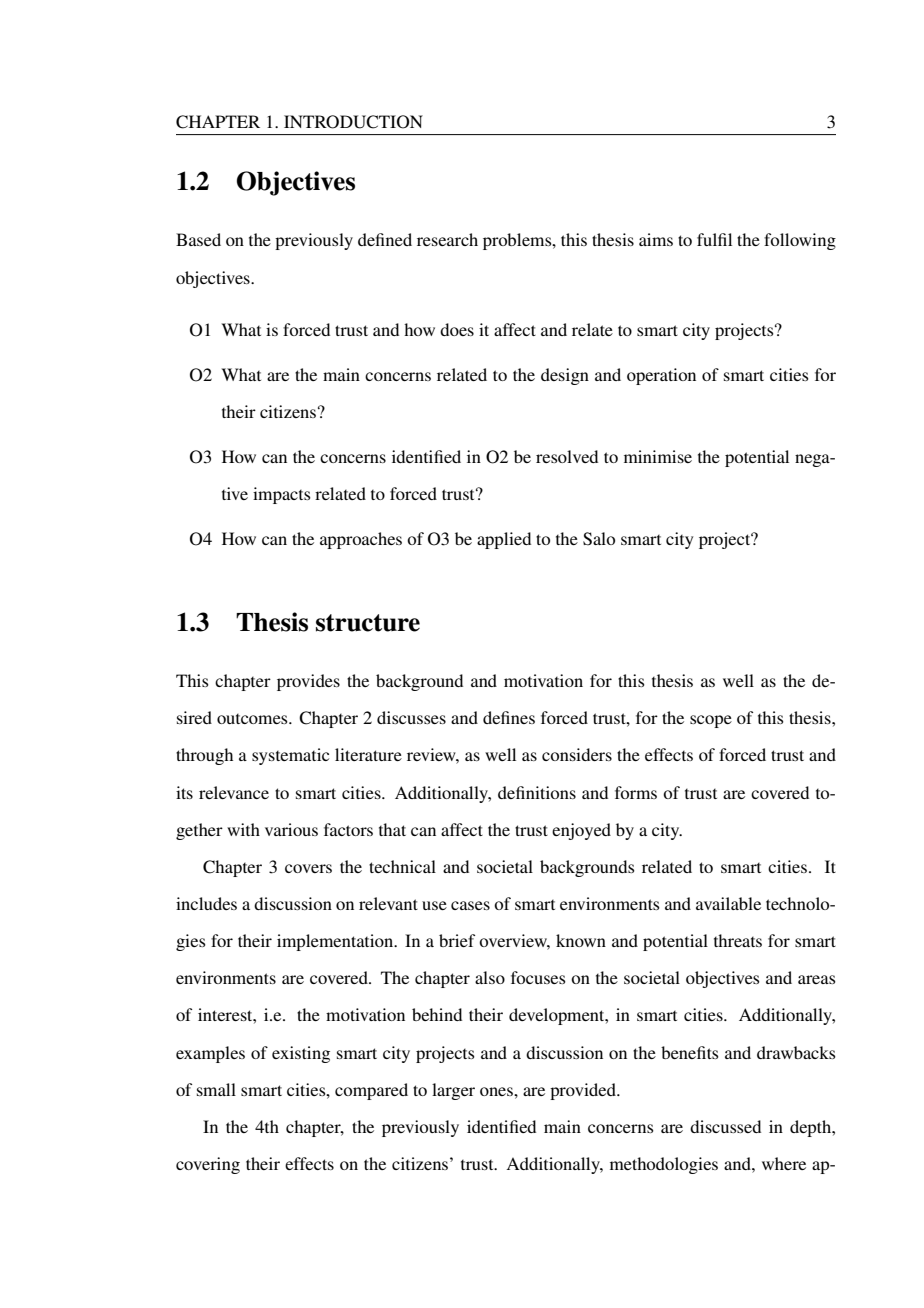 The image size is (924, 1308). What do you see at coordinates (509, 717) in the screenshot?
I see `defines` at bounding box center [509, 717].
